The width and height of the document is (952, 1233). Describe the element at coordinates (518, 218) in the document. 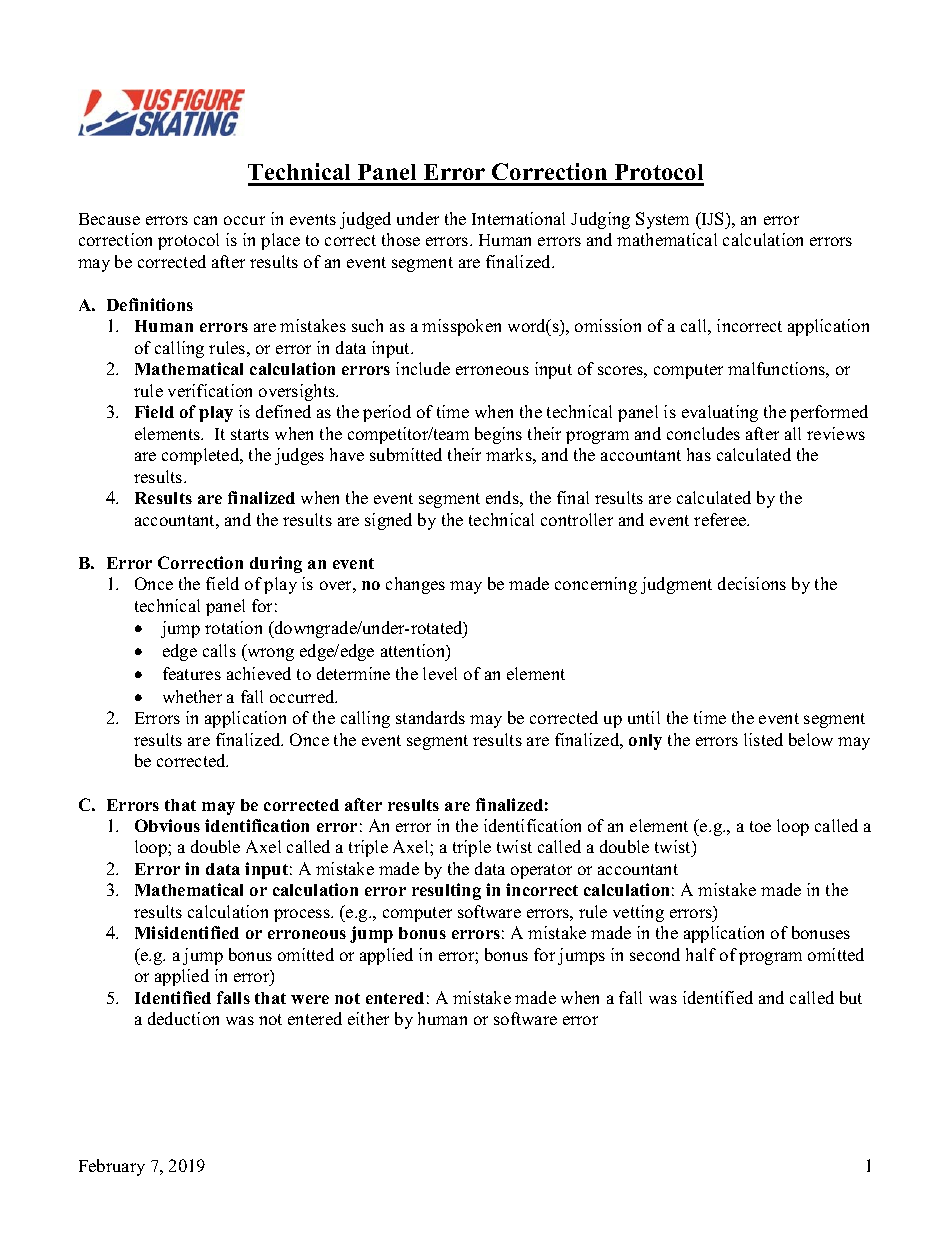

I see `International` at that location.
